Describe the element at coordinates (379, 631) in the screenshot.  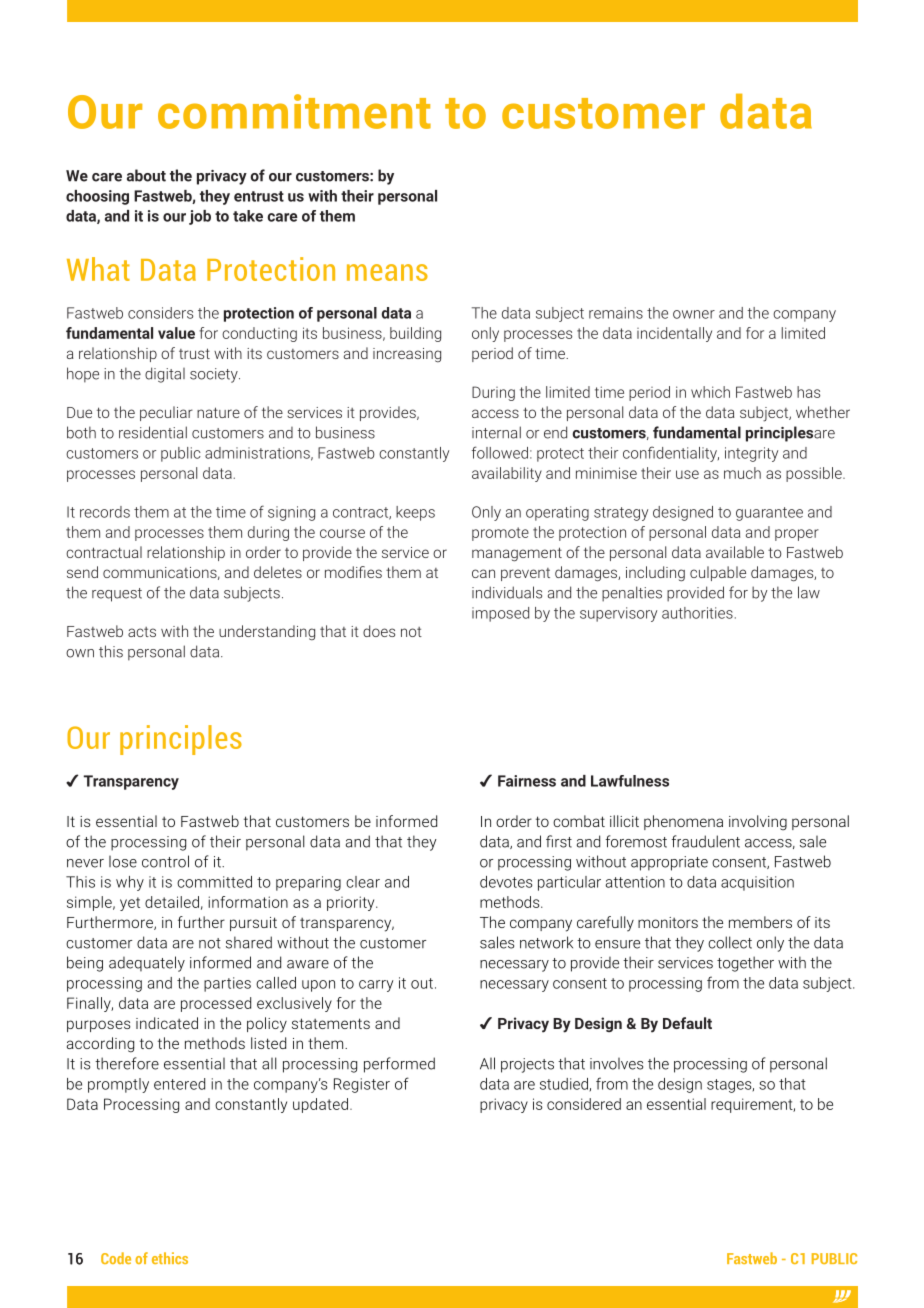
I see `does` at that location.
